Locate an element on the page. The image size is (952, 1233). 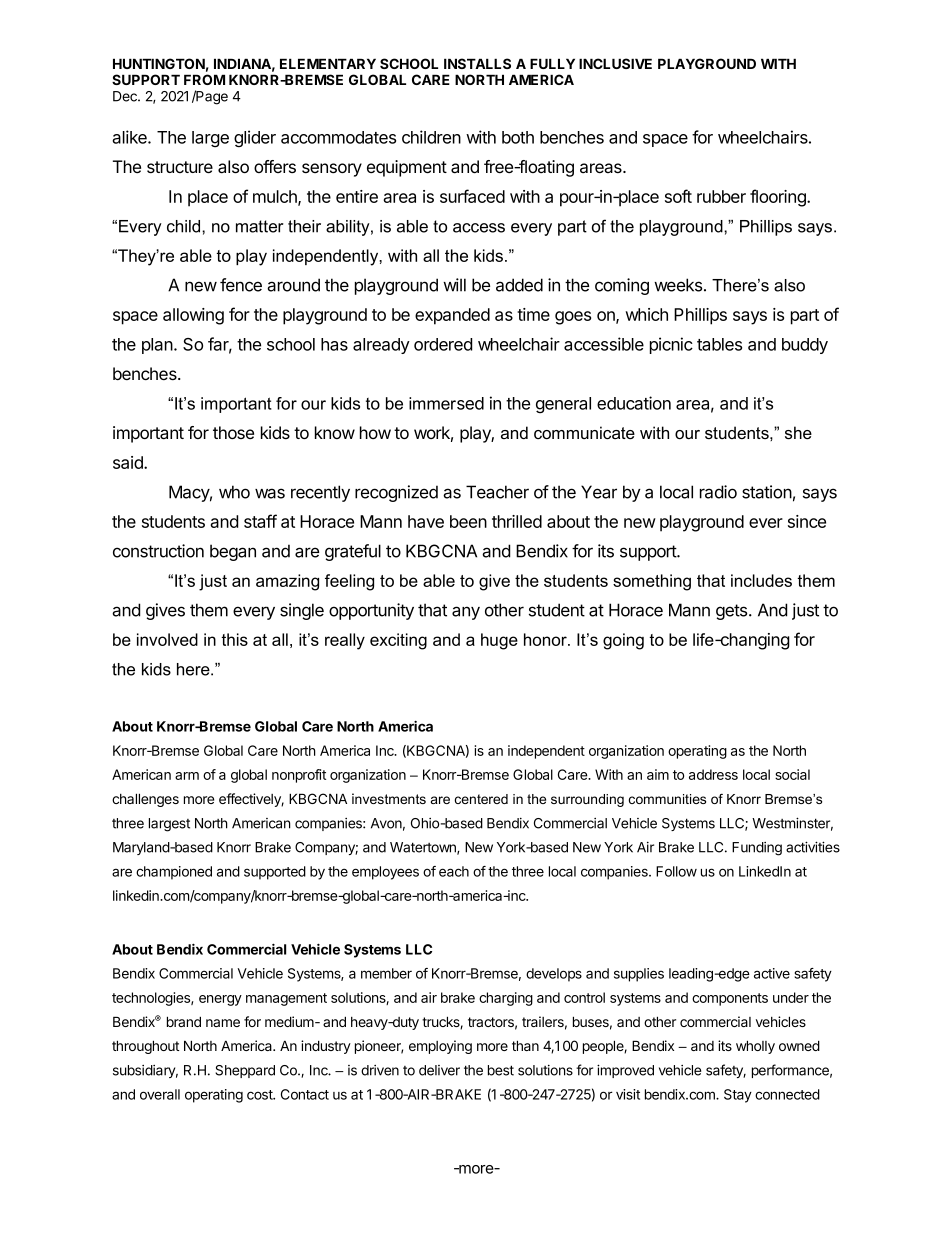
Sheppard is located at coordinates (245, 1071).
